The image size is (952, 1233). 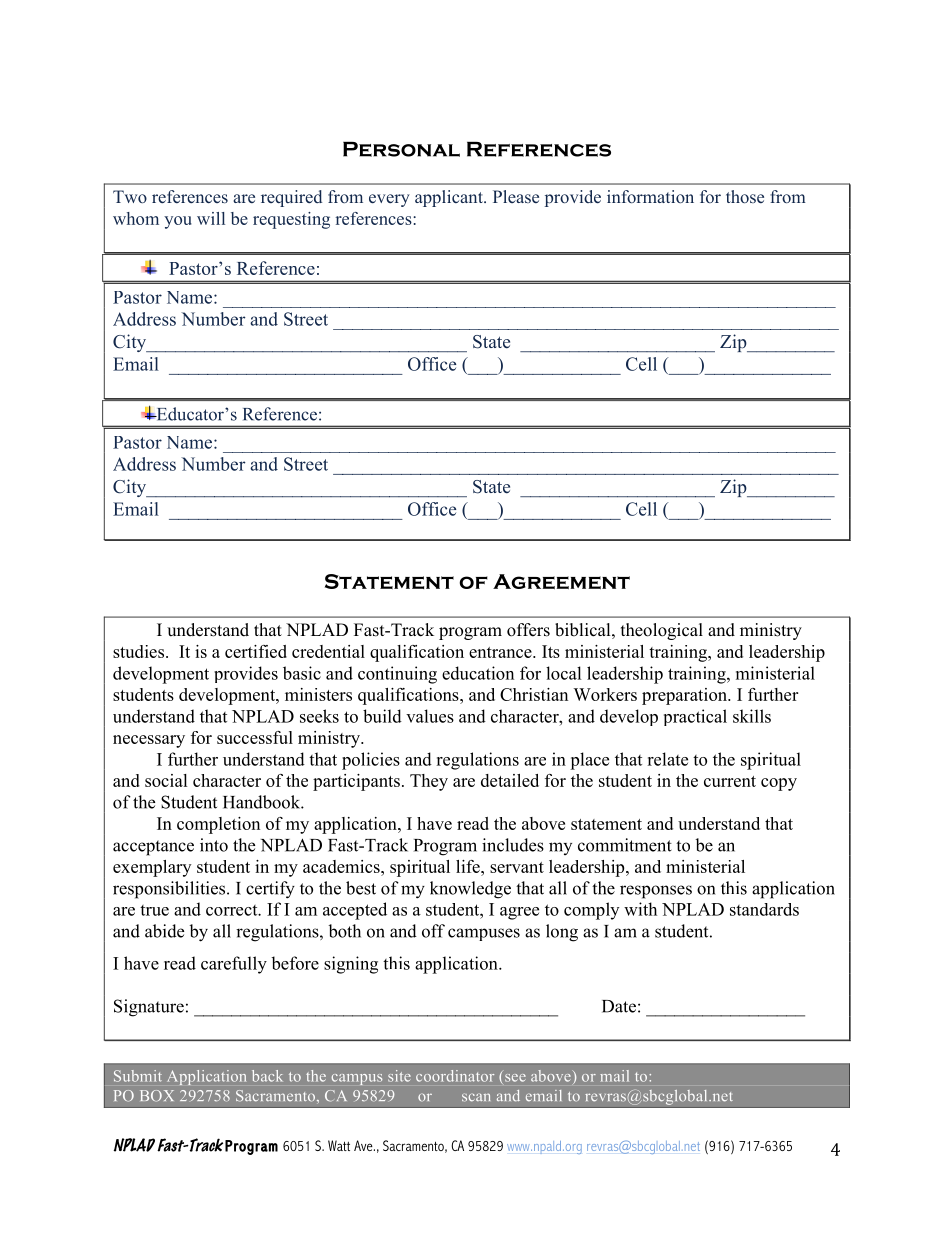 I want to click on those, so click(x=745, y=196).
